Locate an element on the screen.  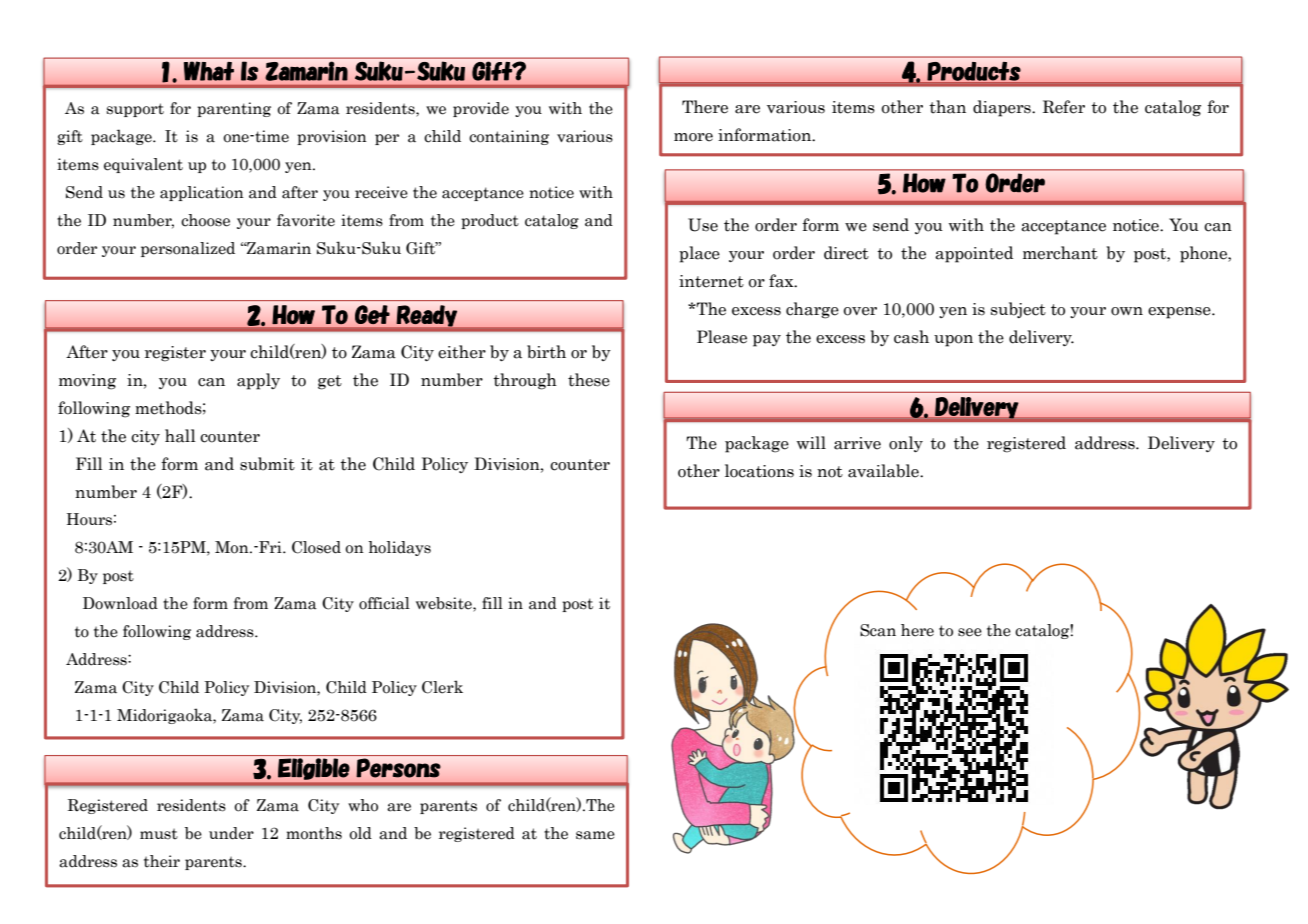
under is located at coordinates (231, 833).
